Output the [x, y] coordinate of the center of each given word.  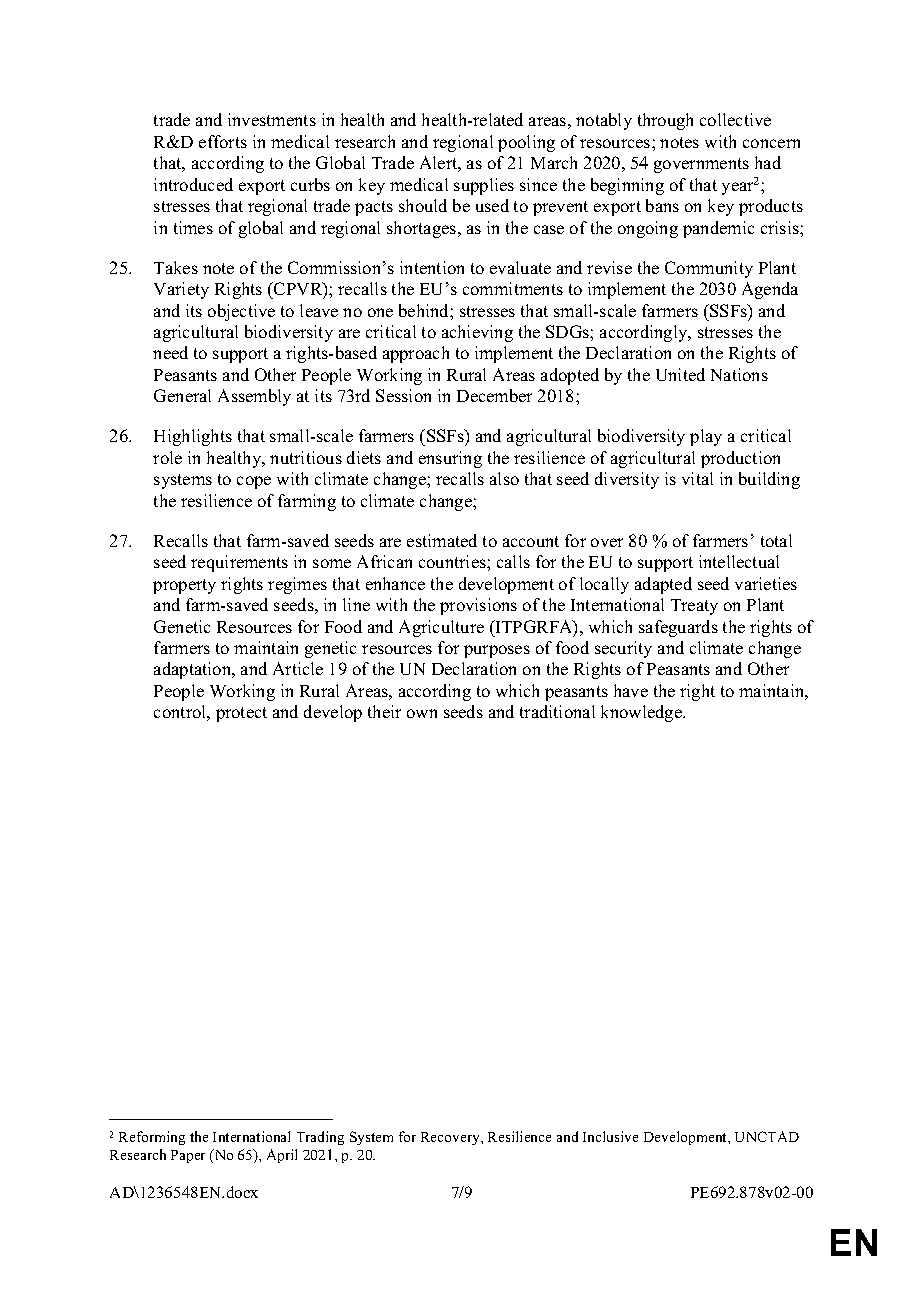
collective [735, 119]
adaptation [194, 670]
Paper [188, 1156]
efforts [223, 141]
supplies [484, 186]
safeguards [678, 628]
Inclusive [610, 1136]
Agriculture [441, 628]
